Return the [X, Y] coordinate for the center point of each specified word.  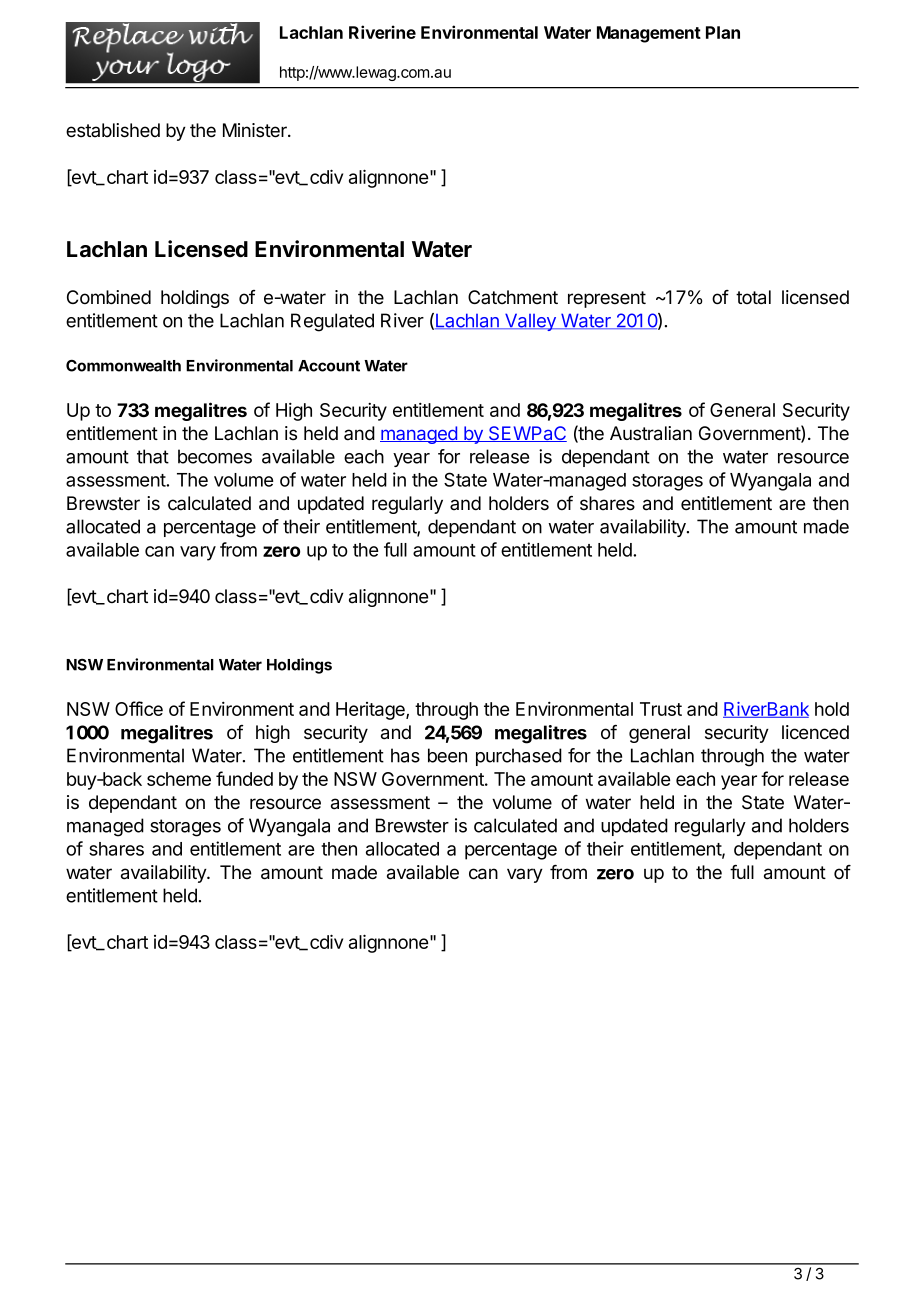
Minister [256, 130]
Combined [109, 297]
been [447, 755]
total [753, 297]
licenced [815, 732]
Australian [651, 433]
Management [649, 34]
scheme [179, 779]
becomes [215, 456]
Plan [723, 32]
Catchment [513, 297]
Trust [661, 709]
